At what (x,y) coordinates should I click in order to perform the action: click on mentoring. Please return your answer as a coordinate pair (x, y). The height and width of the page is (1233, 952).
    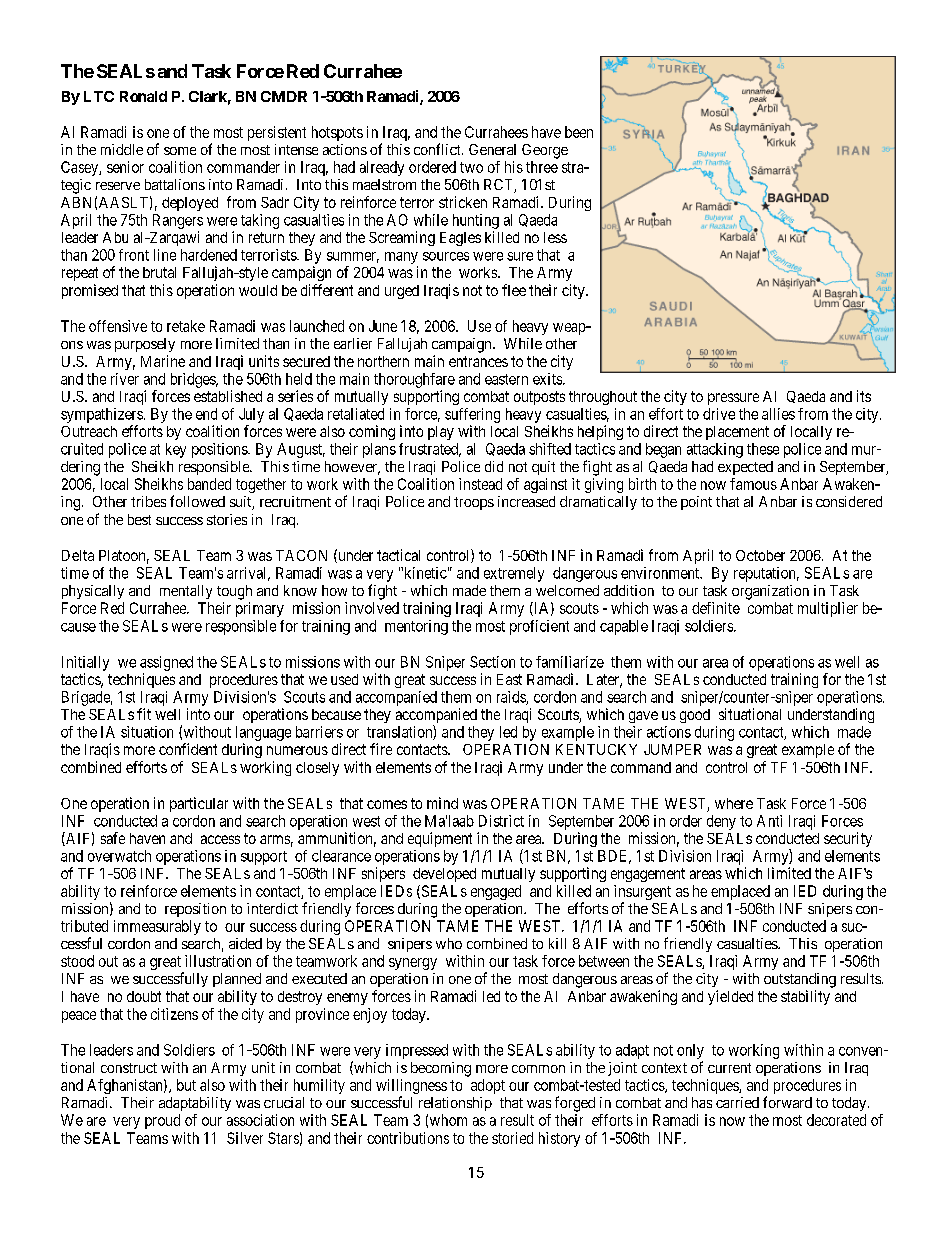
    Looking at the image, I should click on (416, 627).
